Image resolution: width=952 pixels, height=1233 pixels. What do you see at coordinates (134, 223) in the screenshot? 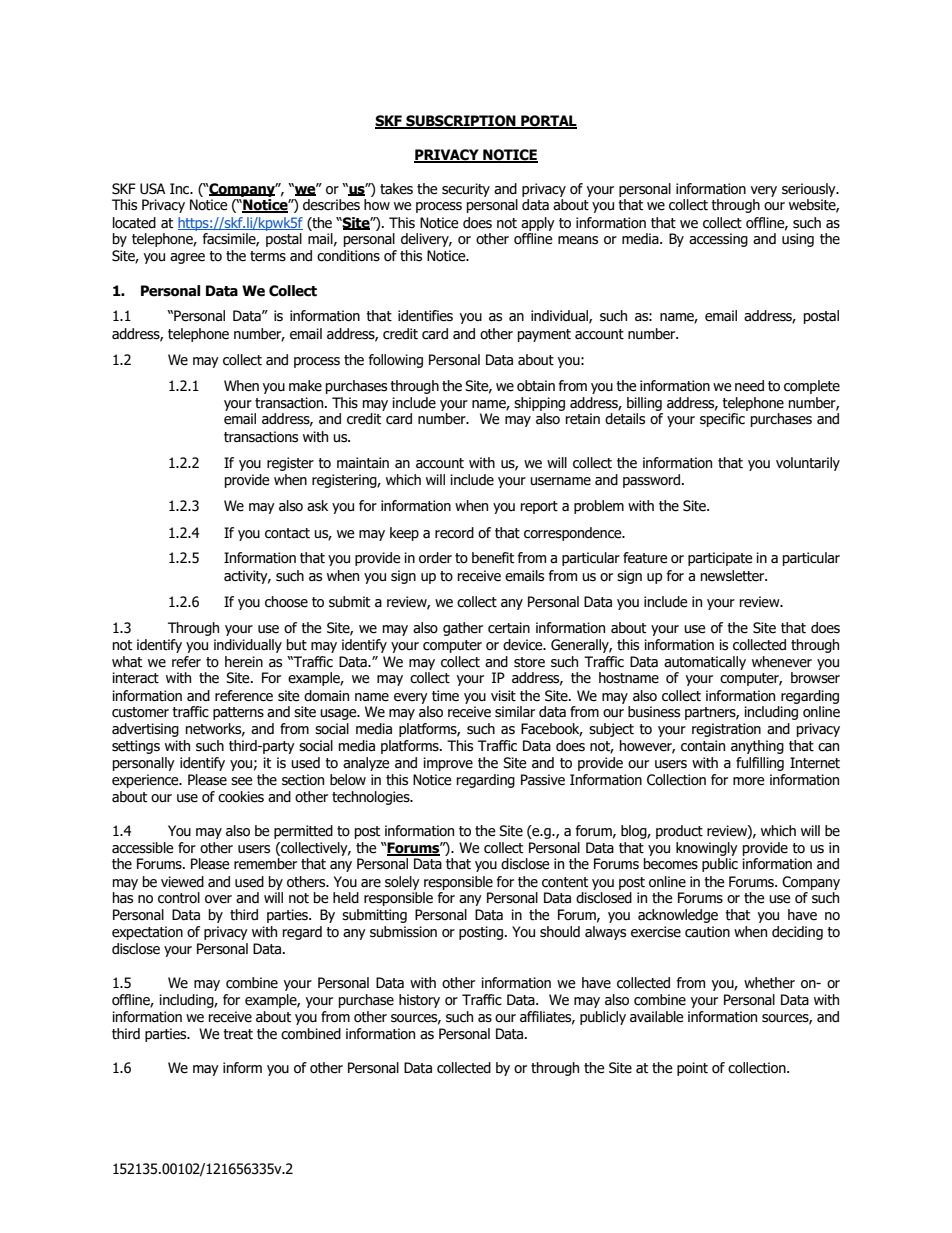
I see `located` at bounding box center [134, 223].
